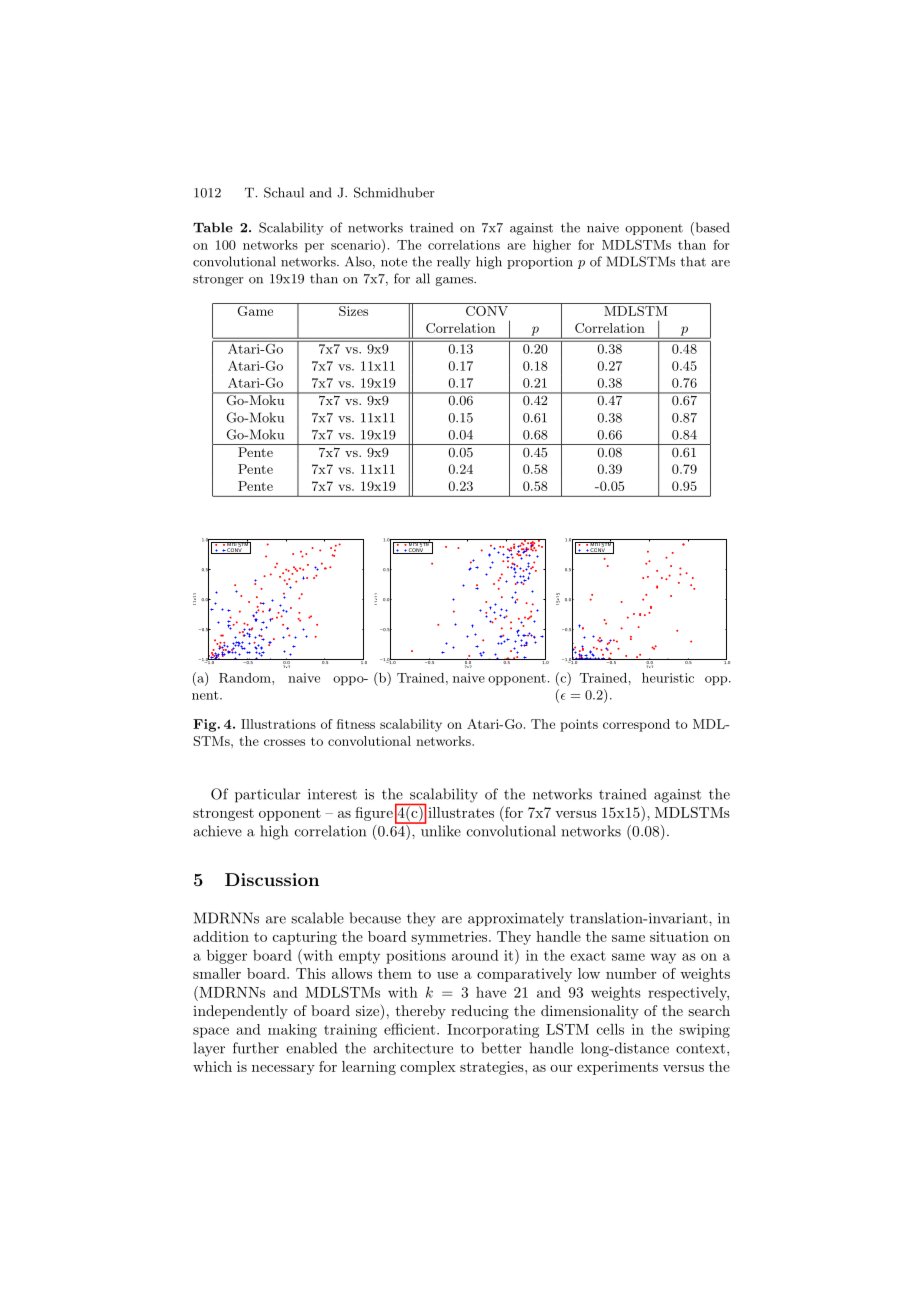 Image resolution: width=924 pixels, height=1308 pixels. What do you see at coordinates (493, 1031) in the screenshot?
I see `Incorporating` at bounding box center [493, 1031].
